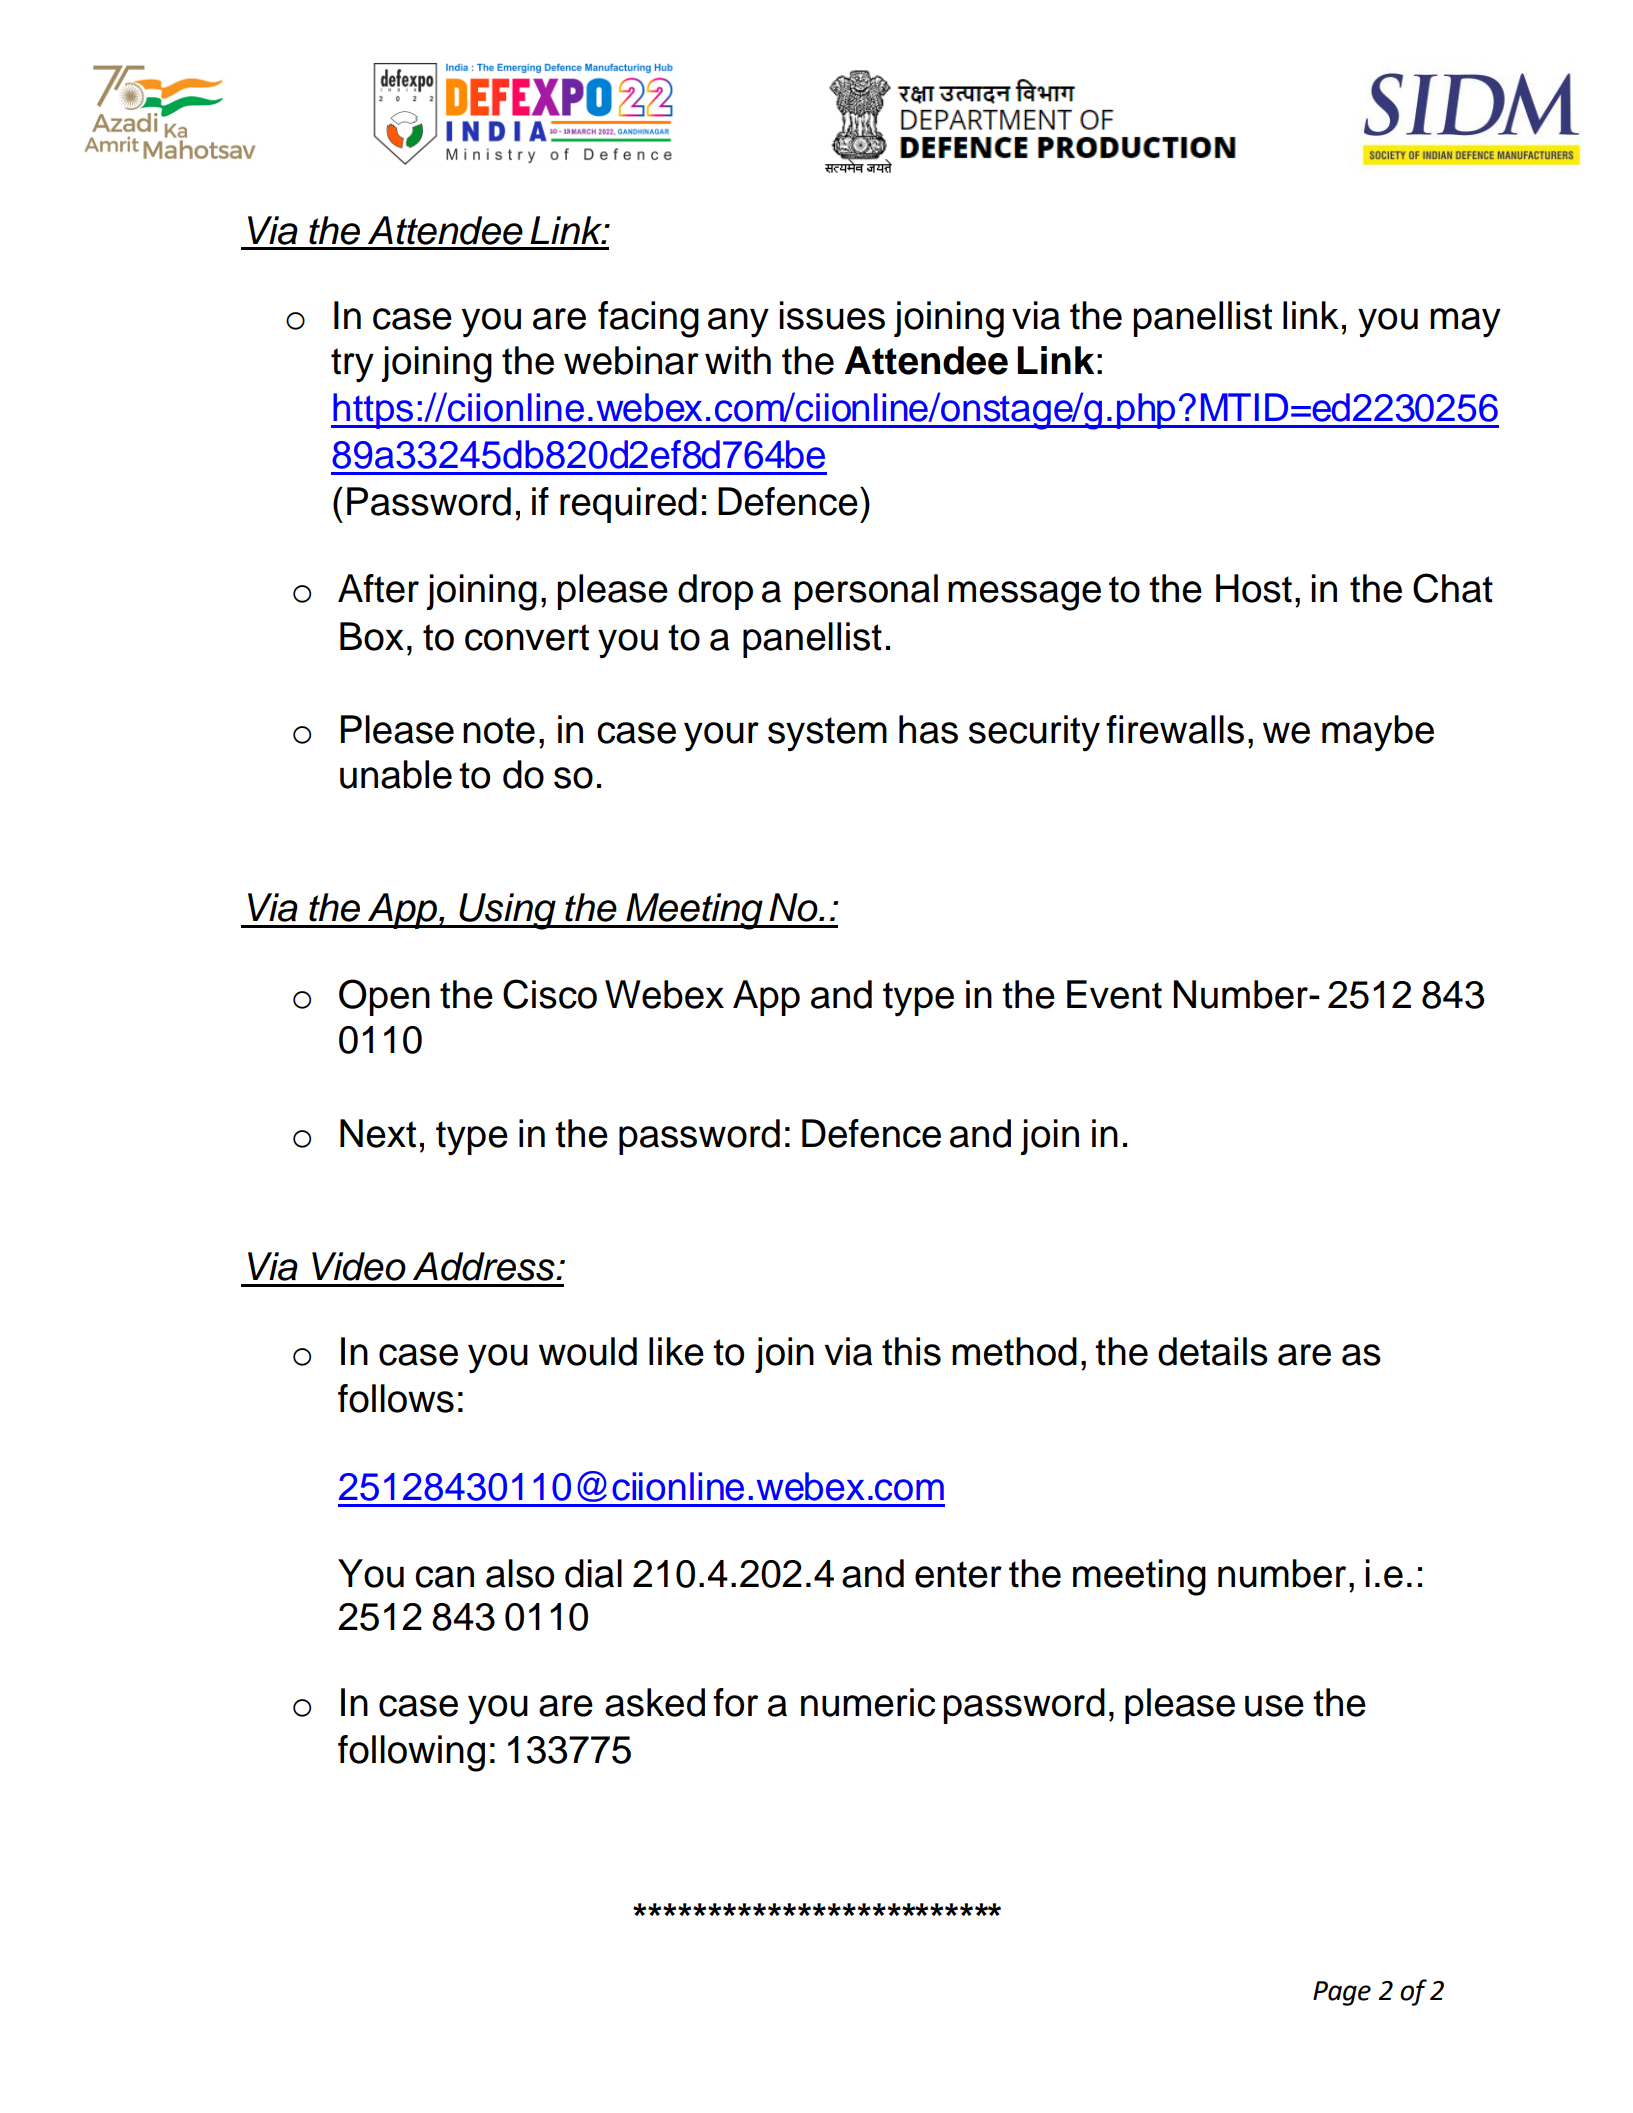  Describe the element at coordinates (868, 1702) in the screenshot. I see `numeric` at that location.
